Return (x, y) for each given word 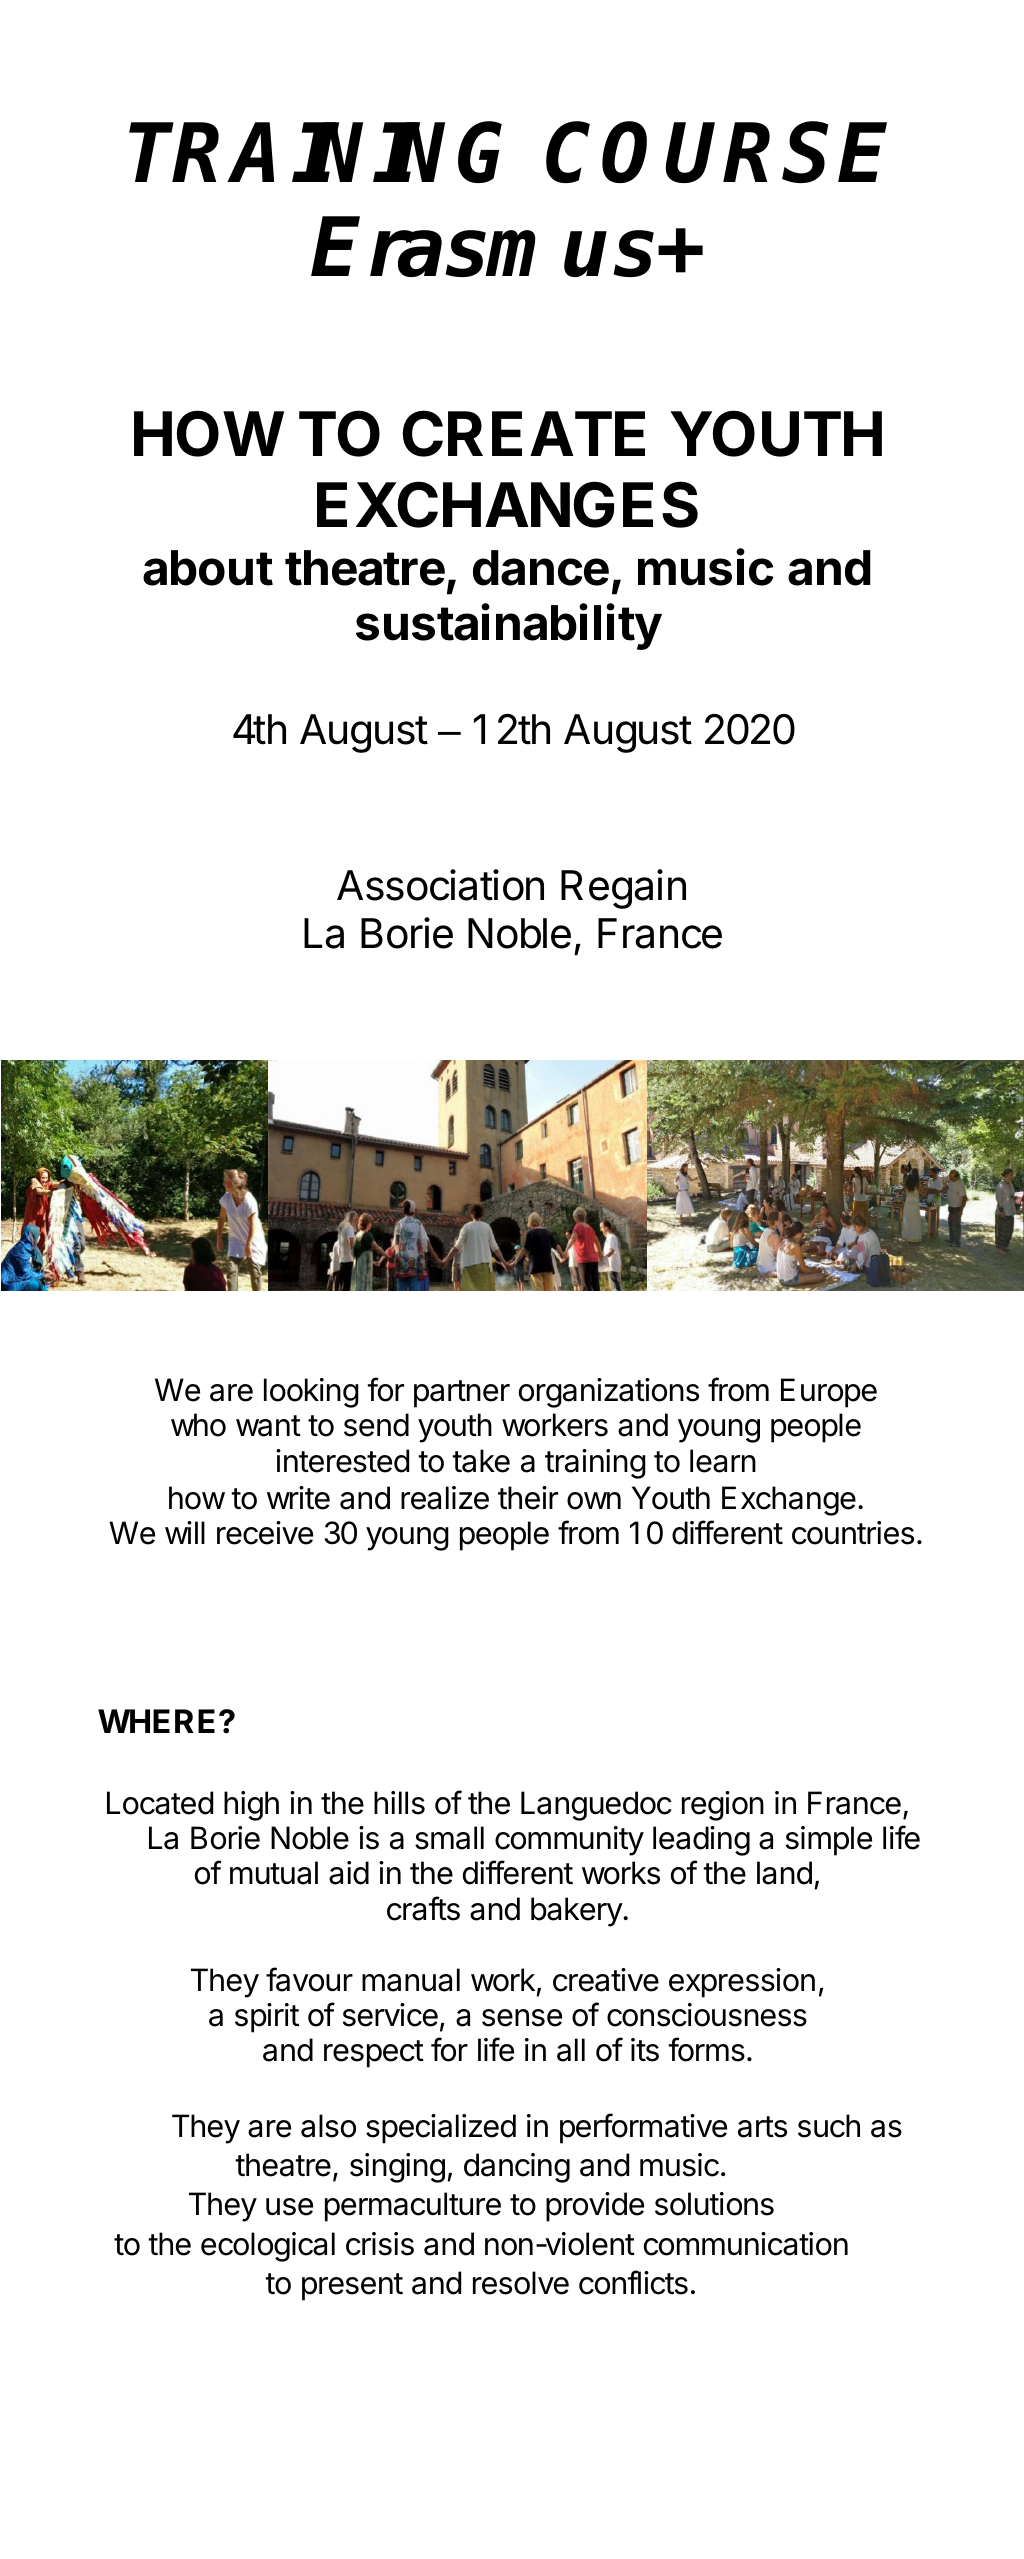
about (208, 568)
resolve (521, 2283)
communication (746, 2244)
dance (541, 568)
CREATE (524, 433)
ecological (268, 2247)
